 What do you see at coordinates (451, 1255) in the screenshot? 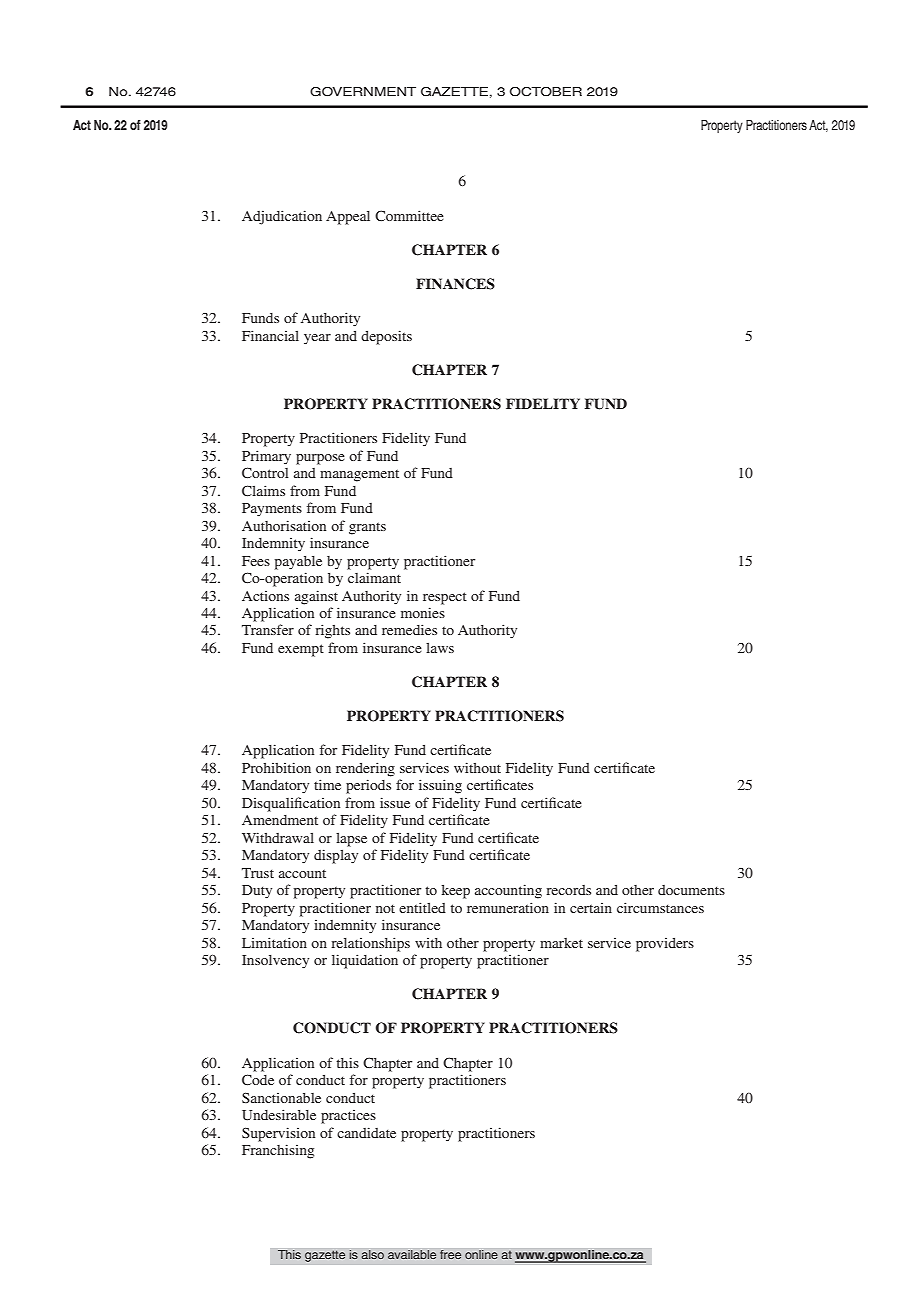
I see `free` at bounding box center [451, 1255].
